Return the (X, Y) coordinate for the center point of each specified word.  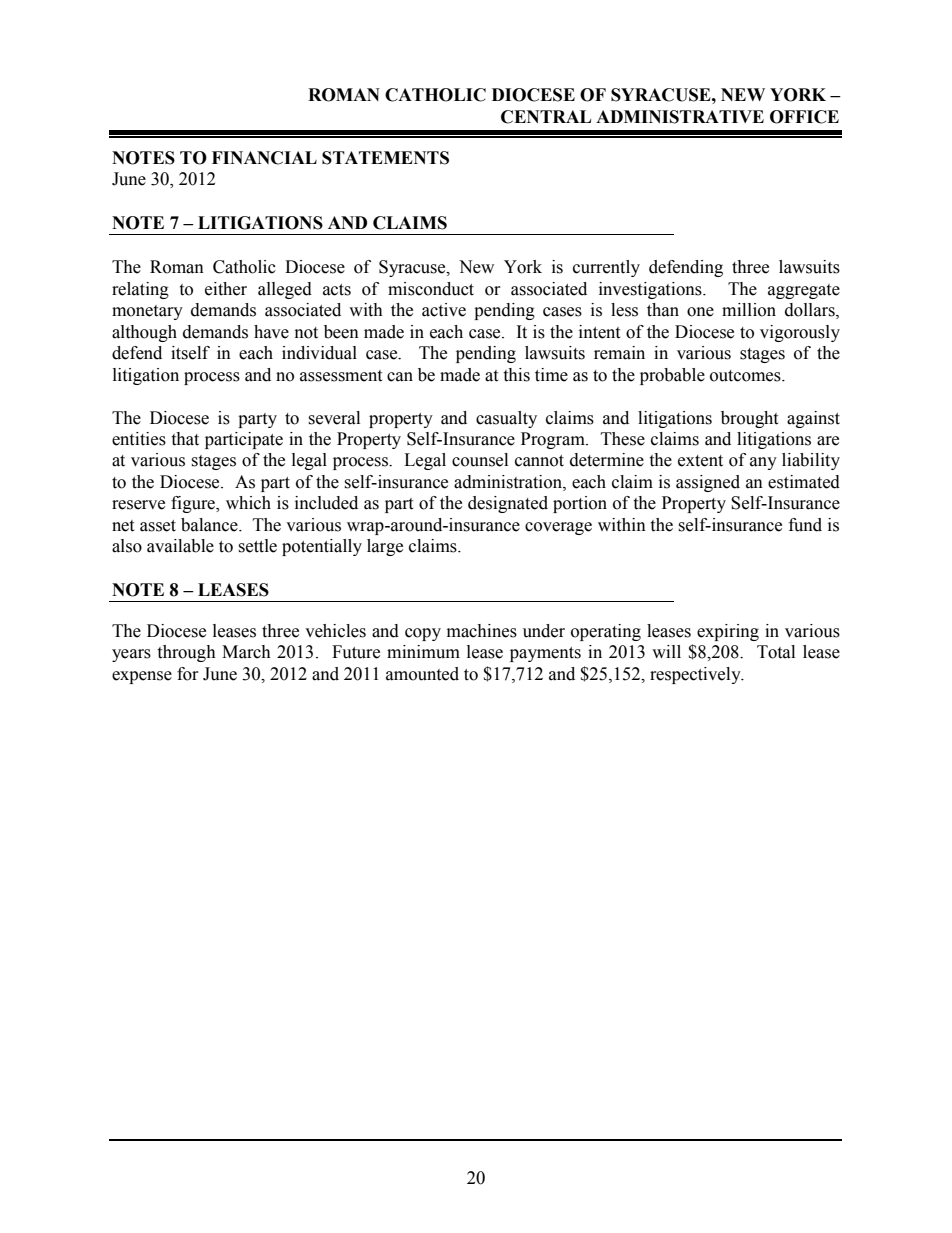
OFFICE (804, 117)
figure (194, 504)
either (226, 289)
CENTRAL (546, 117)
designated (508, 504)
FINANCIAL (264, 158)
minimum (423, 652)
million (749, 310)
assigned (708, 483)
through (186, 653)
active (444, 310)
